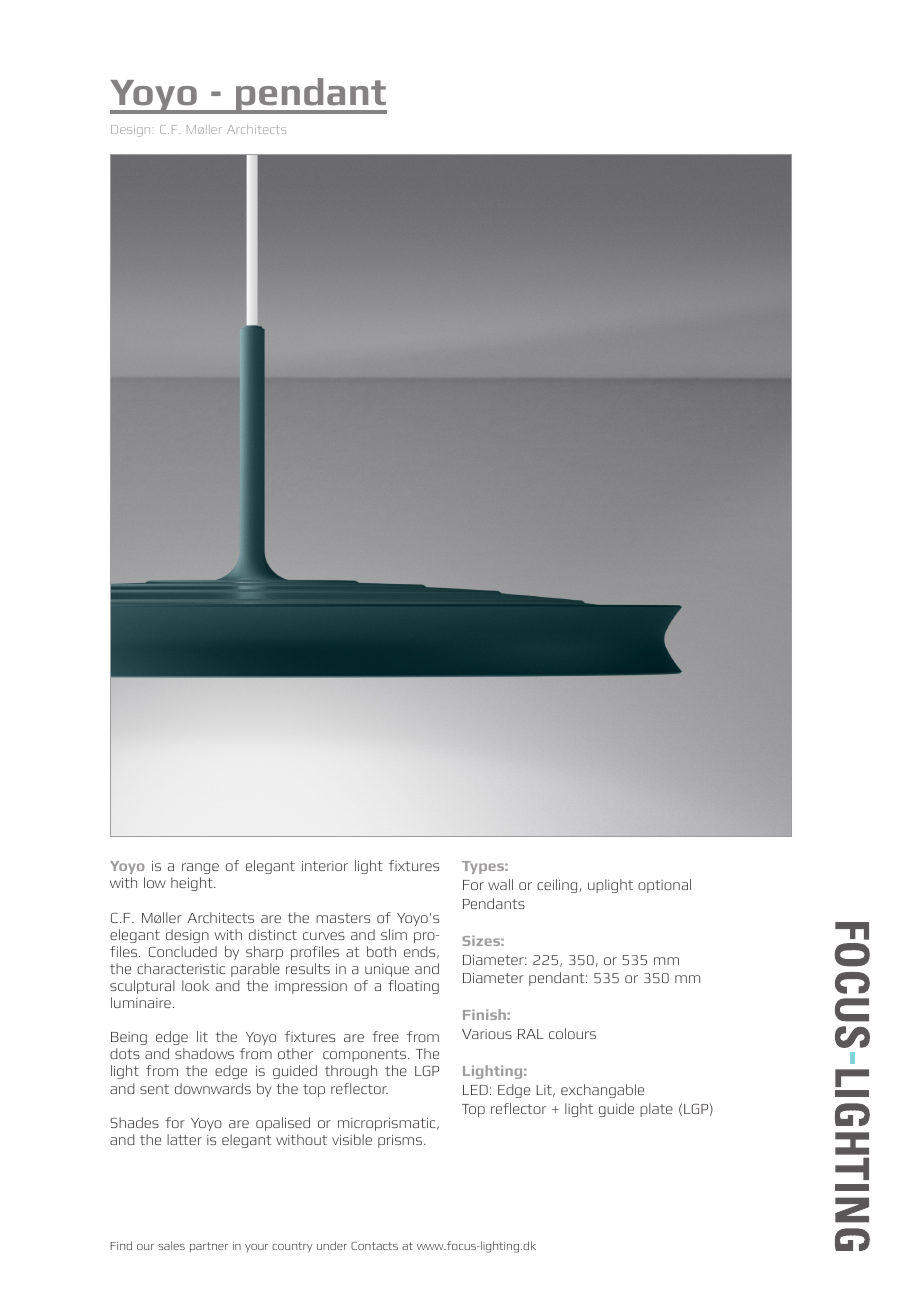  What do you see at coordinates (557, 886) in the document?
I see `ceiling` at bounding box center [557, 886].
